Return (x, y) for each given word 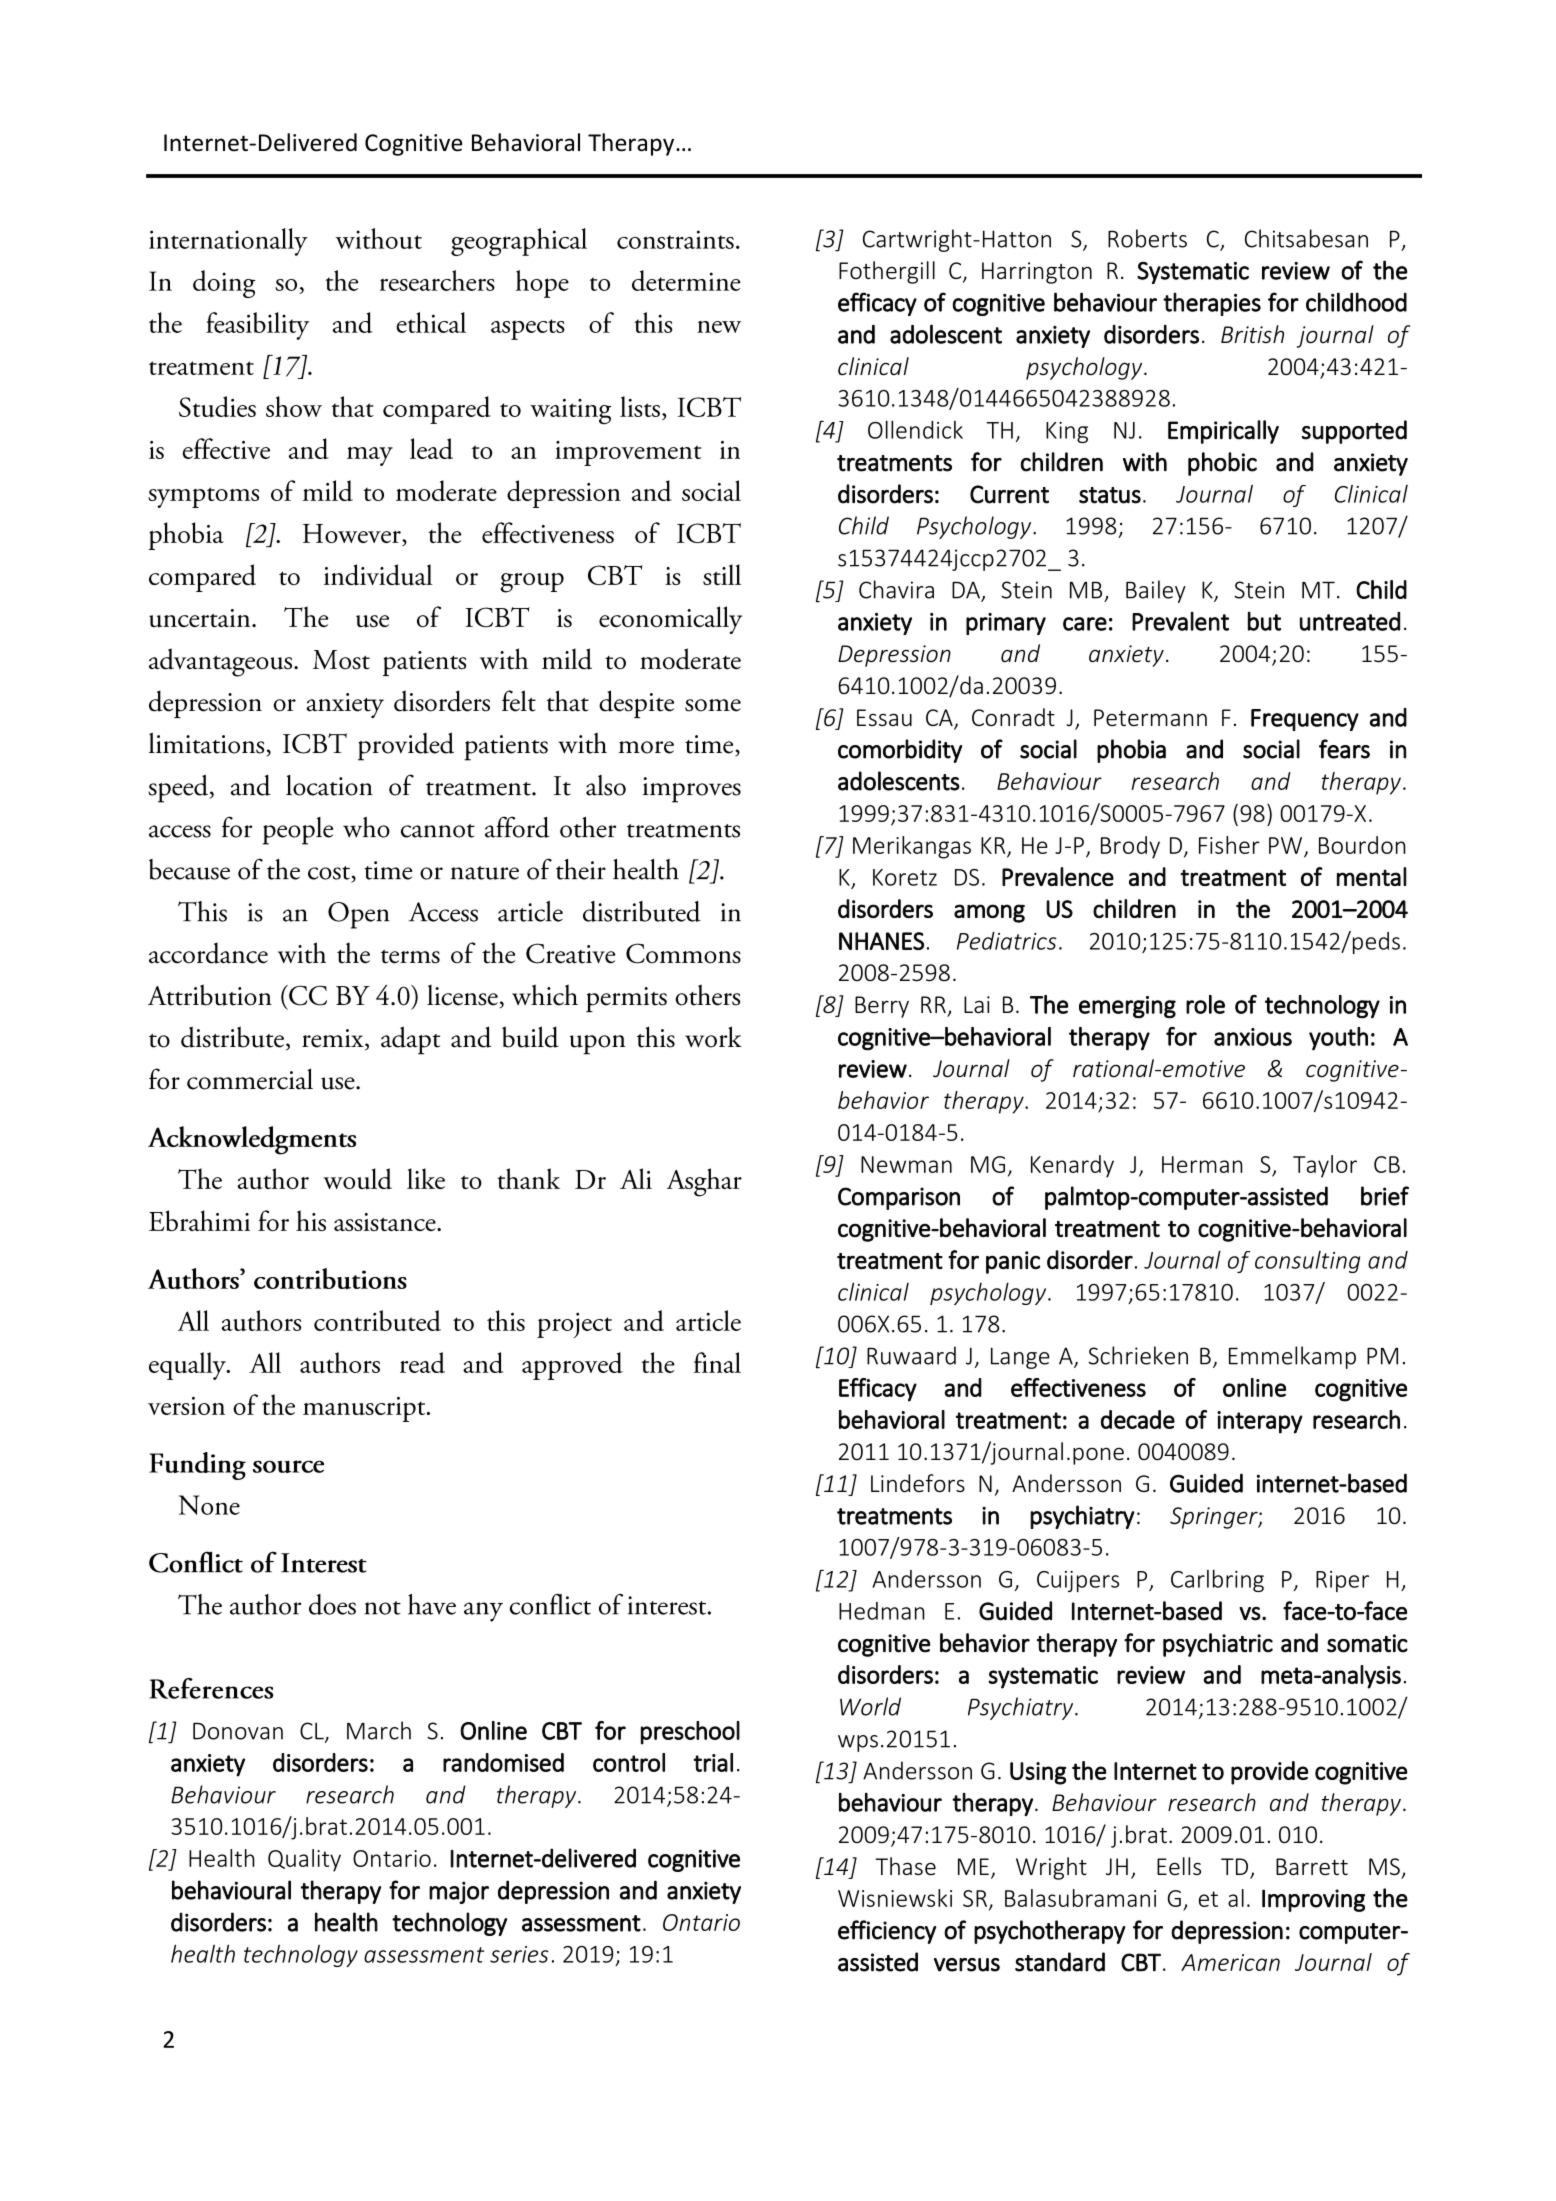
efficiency (887, 1932)
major (459, 1892)
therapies (1212, 304)
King (1067, 432)
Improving (1313, 1900)
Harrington (1037, 273)
